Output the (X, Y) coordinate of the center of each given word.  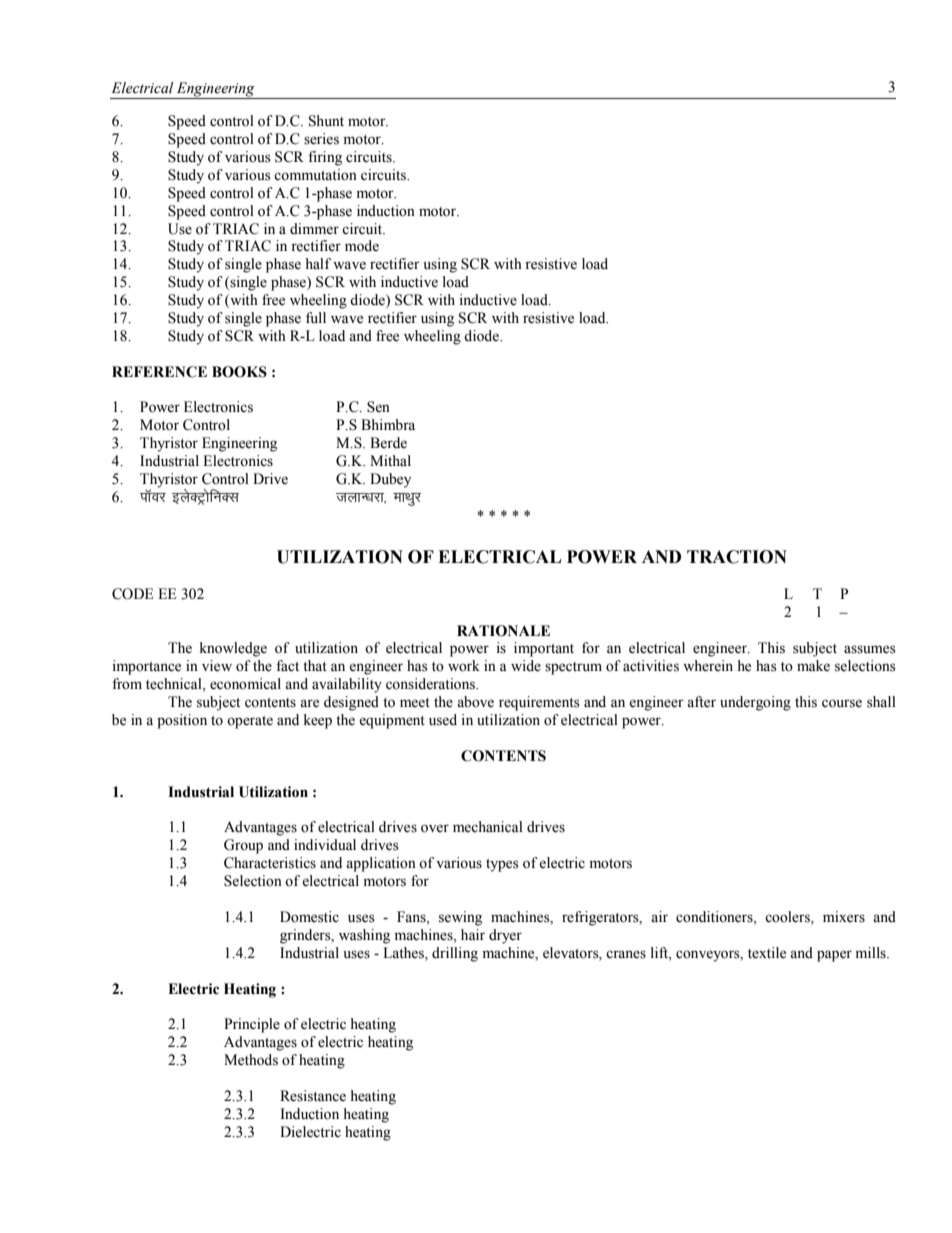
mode (362, 246)
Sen (378, 407)
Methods (251, 1060)
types (502, 865)
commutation (315, 175)
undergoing (755, 703)
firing (325, 158)
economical (245, 684)
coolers (788, 917)
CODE (132, 594)
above (475, 702)
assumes (870, 649)
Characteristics (270, 863)
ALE (533, 630)
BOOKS (239, 372)
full (316, 317)
